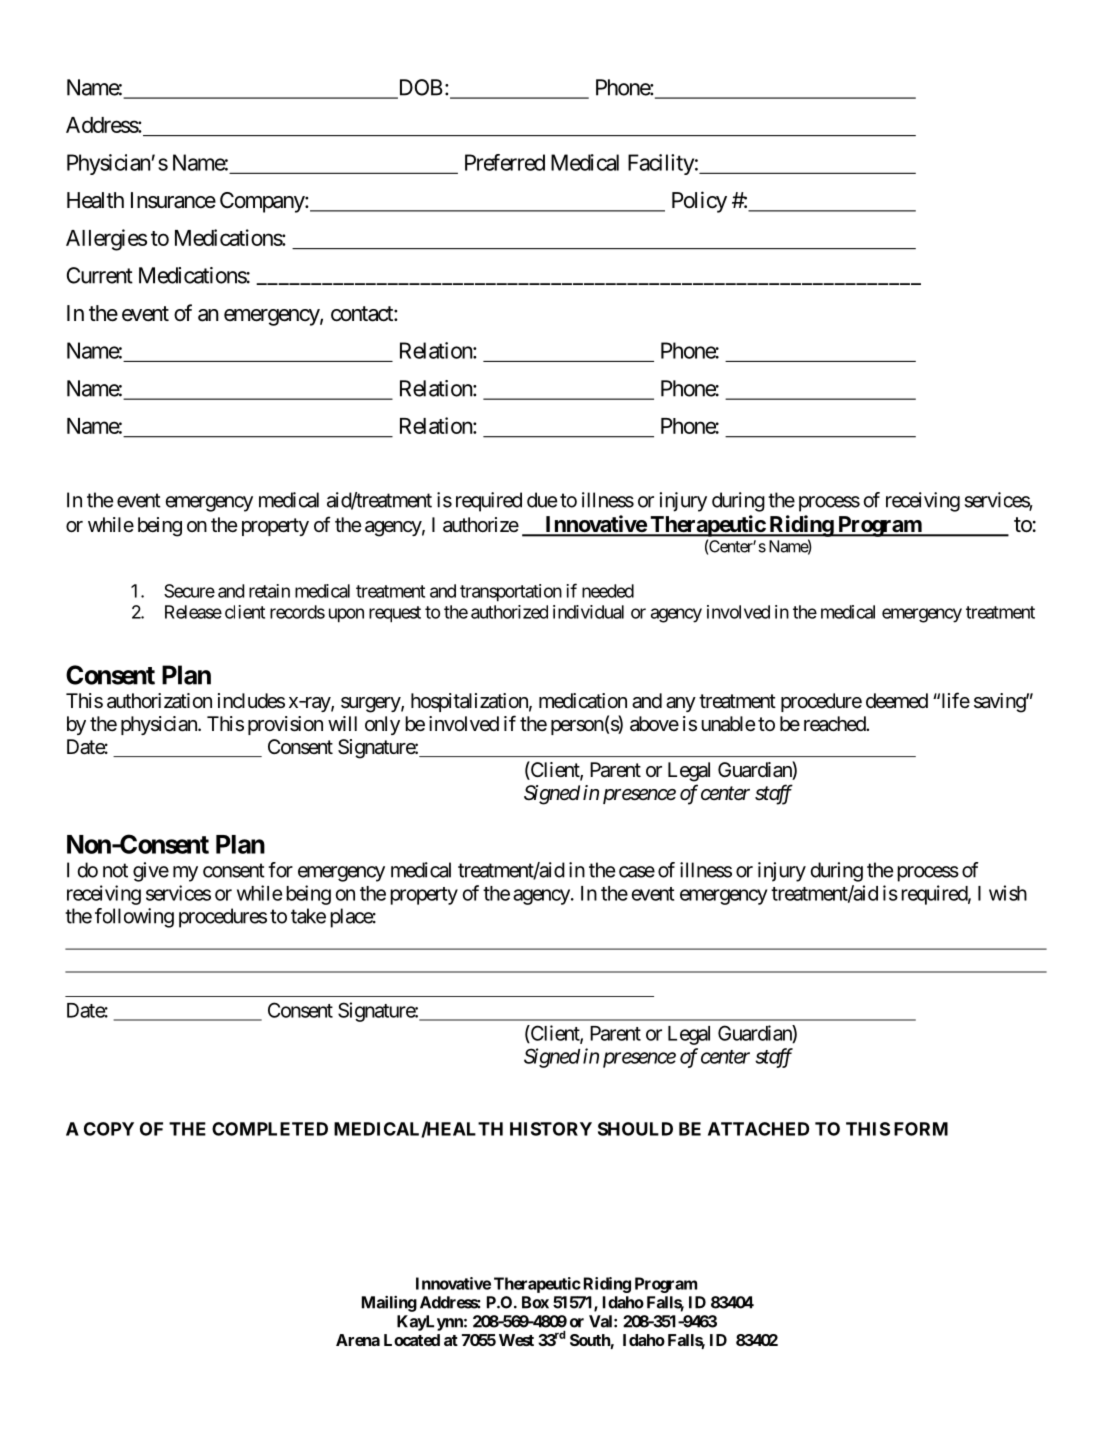 This image has height=1440, width=1112. I want to click on following, so click(134, 918).
